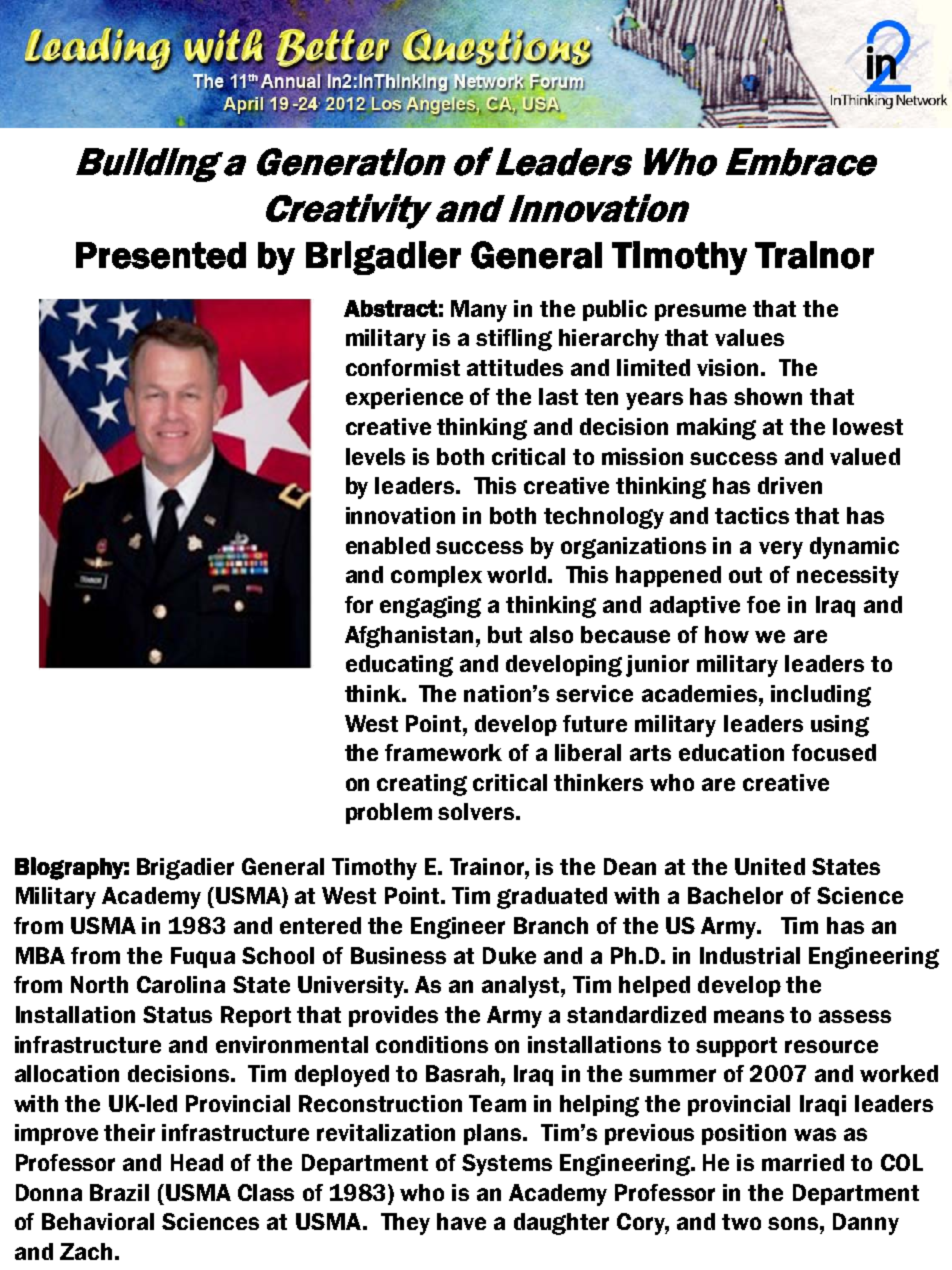  I want to click on foe, so click(763, 604).
